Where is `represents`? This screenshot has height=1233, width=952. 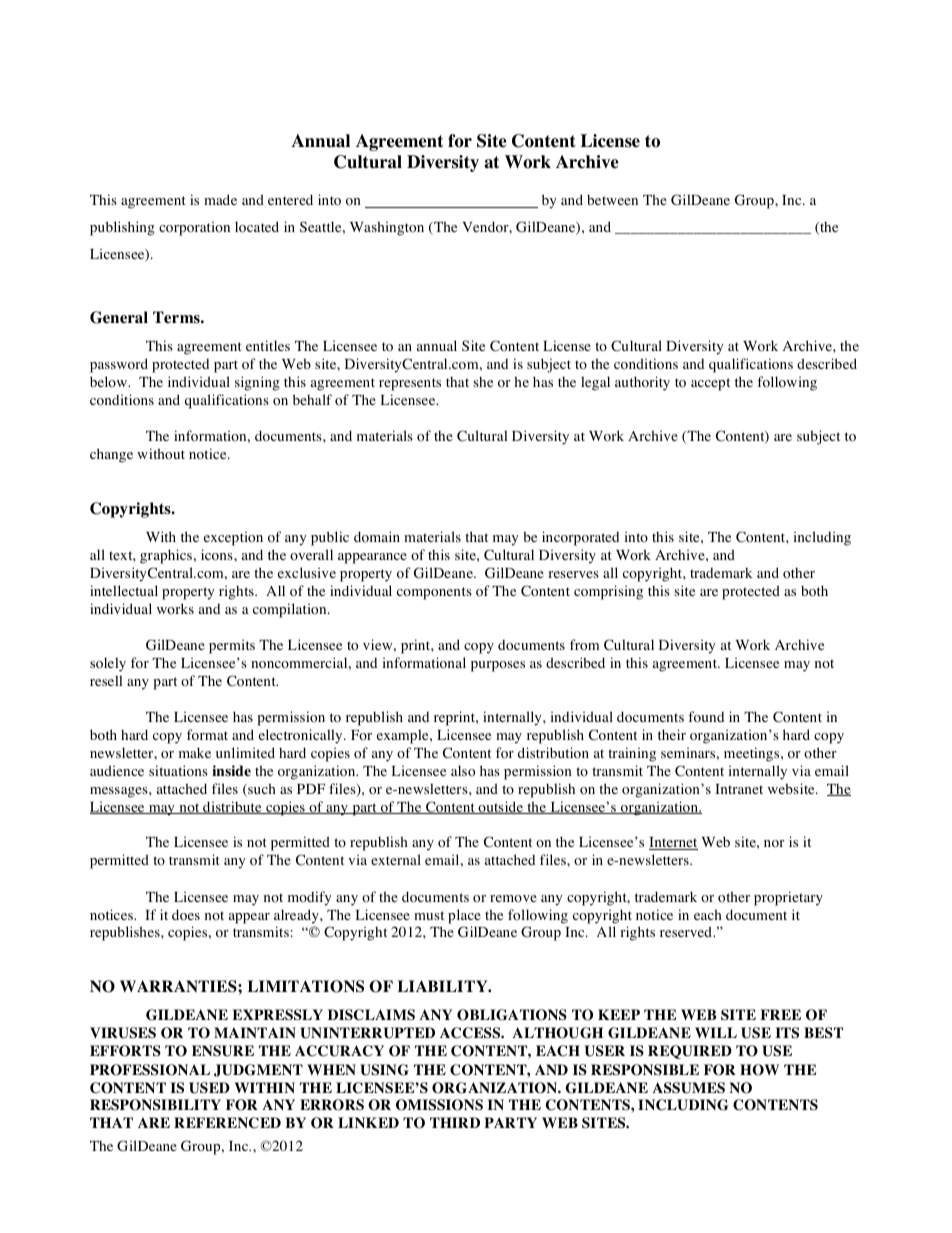
represents is located at coordinates (410, 384).
